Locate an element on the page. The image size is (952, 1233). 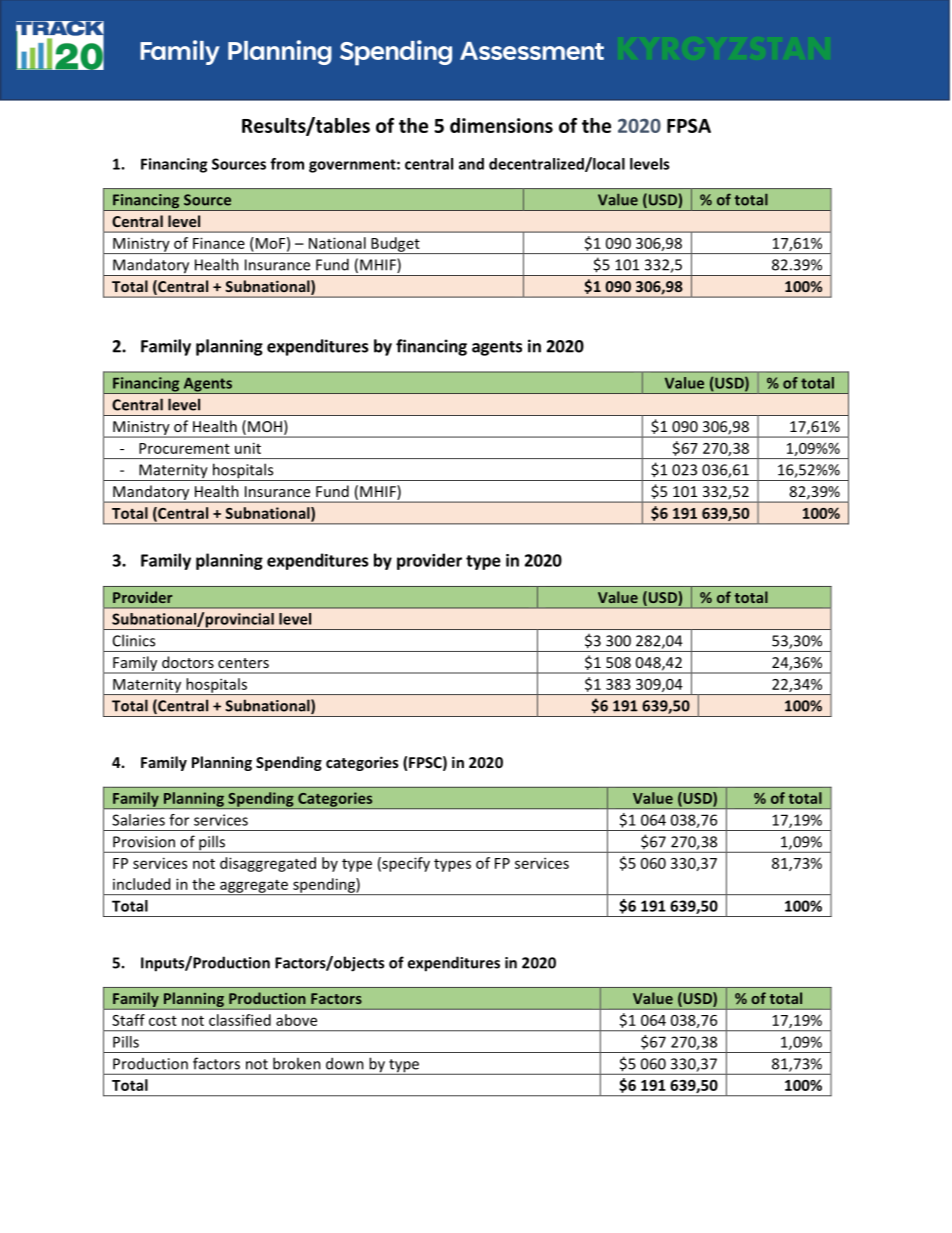
broken is located at coordinates (297, 1063).
